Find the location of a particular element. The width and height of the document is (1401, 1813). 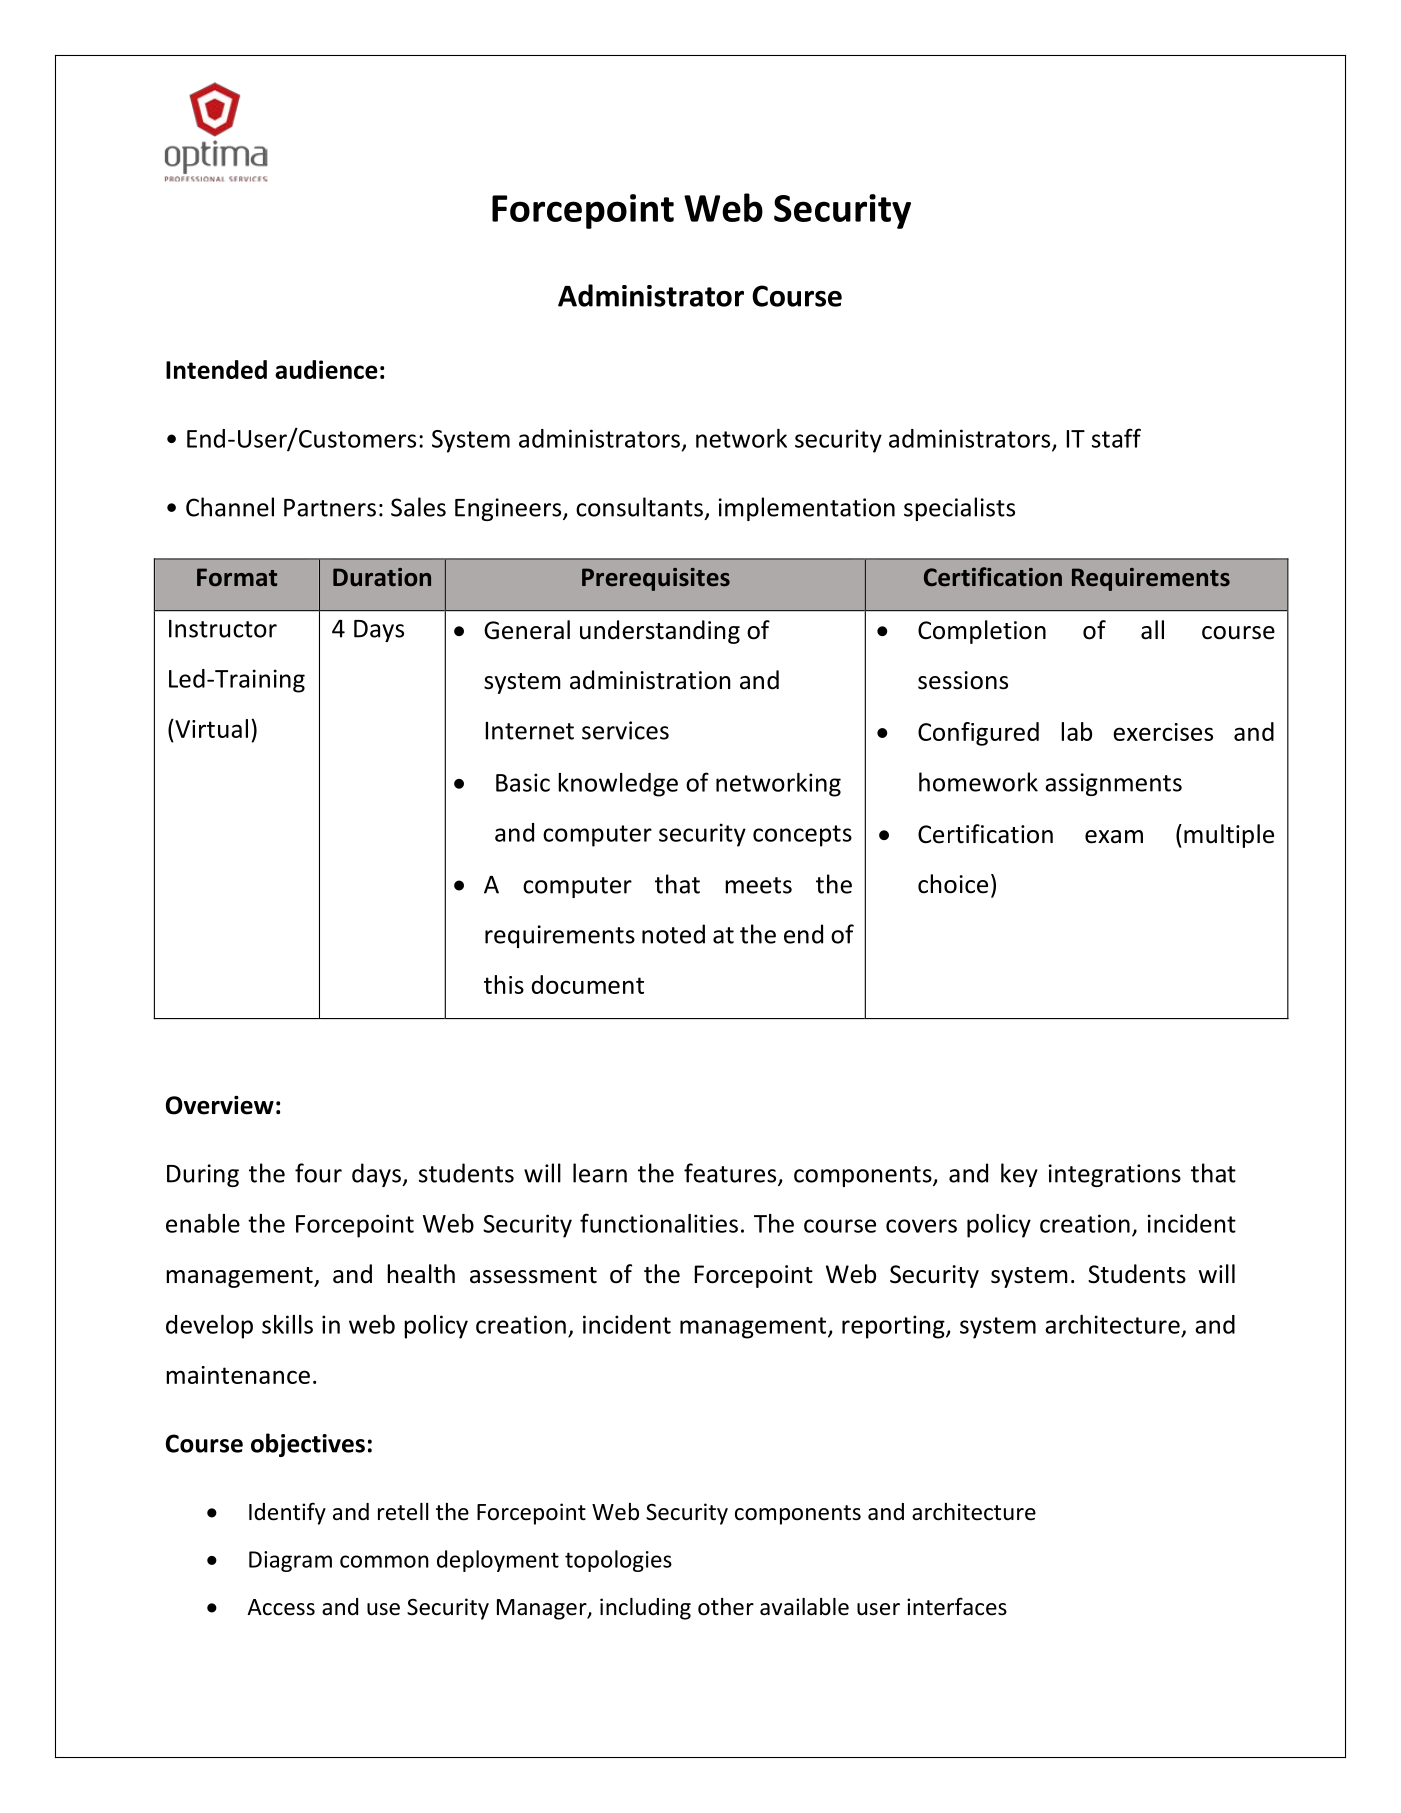

administration is located at coordinates (650, 680).
